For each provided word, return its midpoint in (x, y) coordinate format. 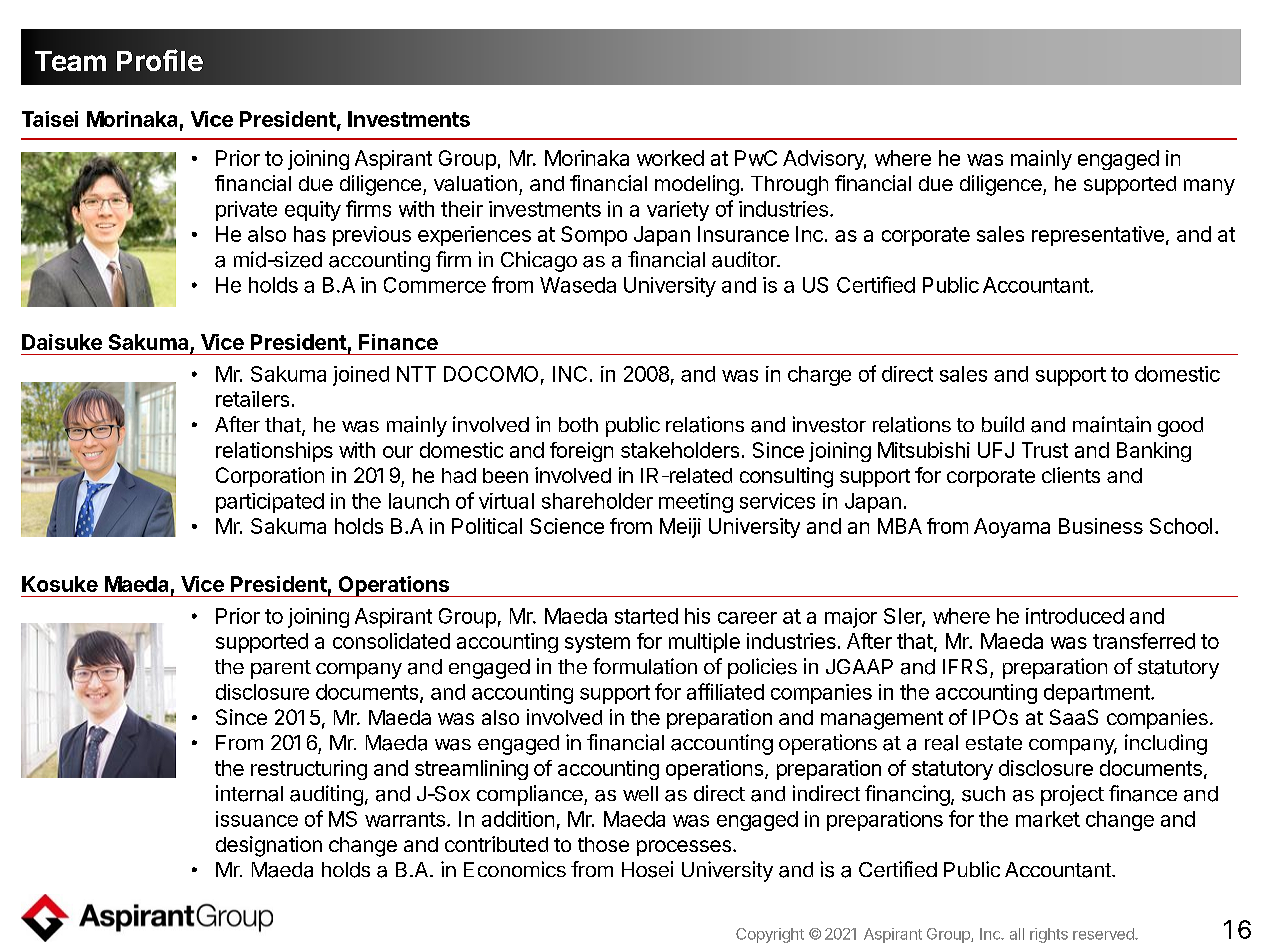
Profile (160, 60)
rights (1049, 935)
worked (670, 158)
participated (270, 503)
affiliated (725, 691)
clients (1071, 475)
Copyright (770, 935)
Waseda (578, 285)
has (310, 234)
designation (269, 846)
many (1209, 187)
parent (281, 669)
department (1098, 694)
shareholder (597, 501)
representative (1098, 236)
